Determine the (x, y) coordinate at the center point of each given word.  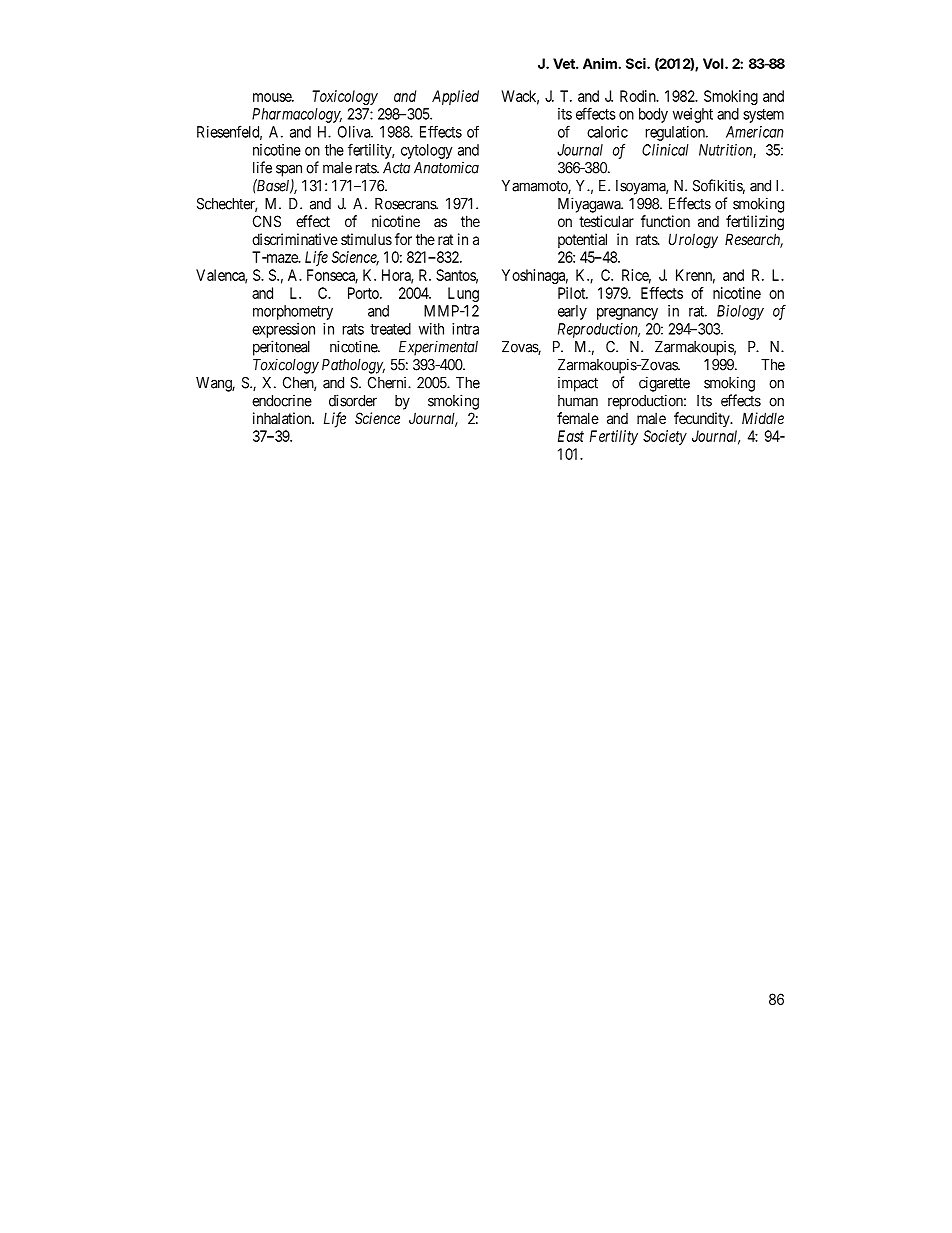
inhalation (283, 418)
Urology (693, 241)
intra (465, 329)
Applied (455, 97)
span (289, 170)
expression (283, 330)
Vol (714, 63)
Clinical (665, 150)
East (571, 436)
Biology (740, 312)
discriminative (295, 239)
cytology (426, 151)
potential (582, 240)
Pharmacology (297, 115)
